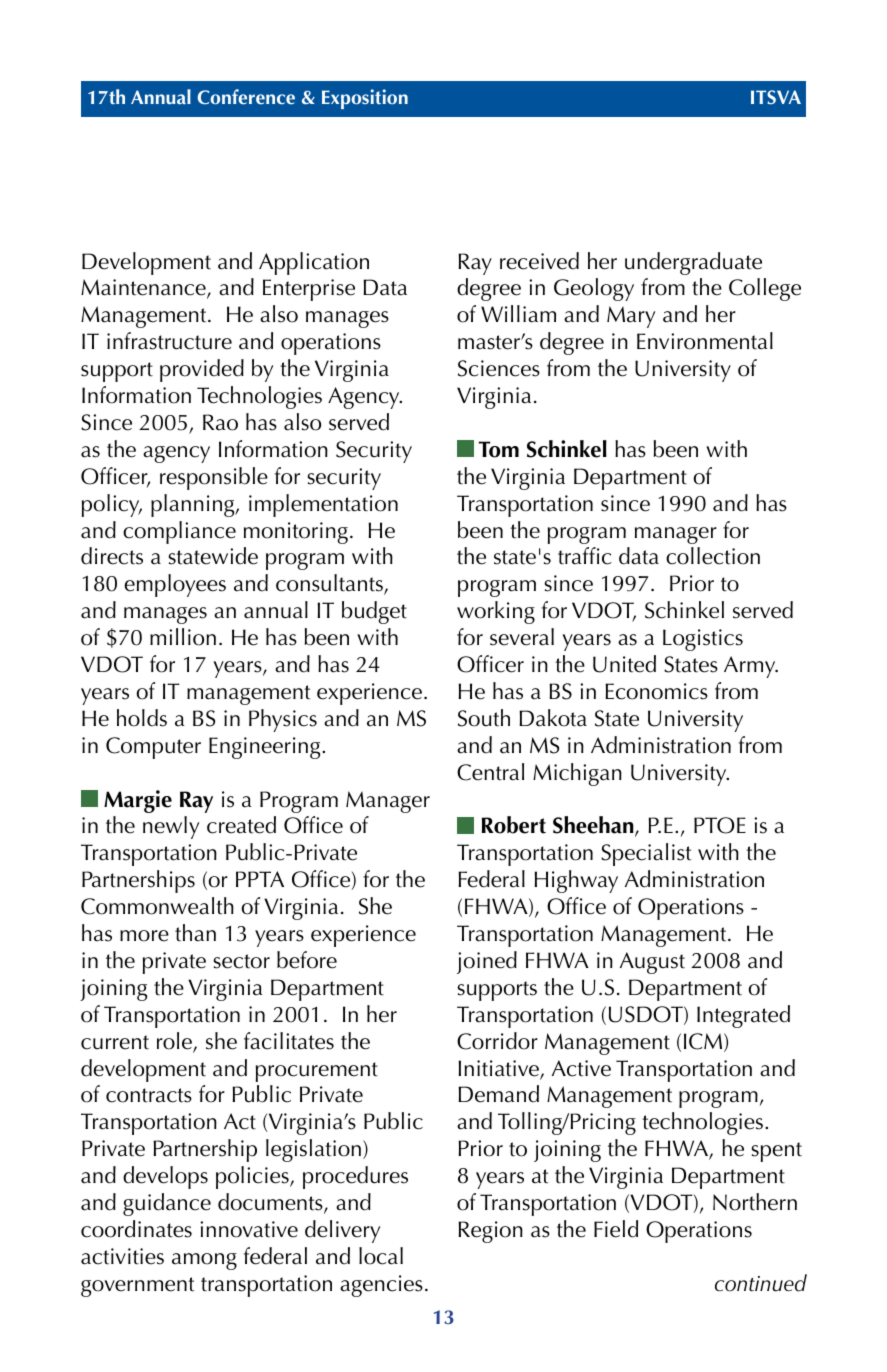 The height and width of the document is (1372, 887). Describe the element at coordinates (246, 97) in the document. I see `Conference` at that location.
